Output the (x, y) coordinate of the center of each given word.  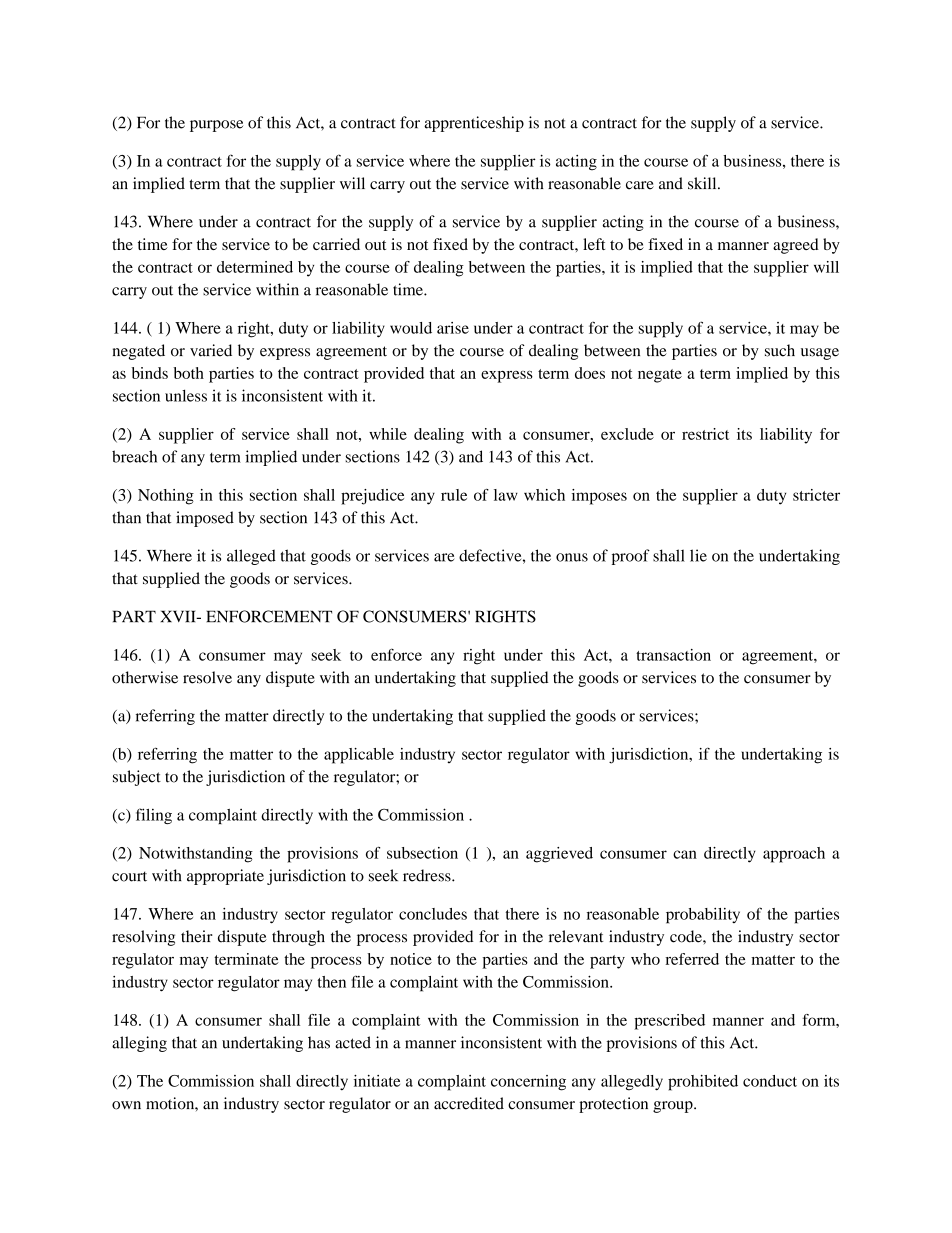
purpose (216, 126)
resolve (207, 677)
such (780, 350)
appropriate (225, 877)
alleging (139, 1044)
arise (453, 328)
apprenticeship (474, 124)
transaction (673, 655)
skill (703, 183)
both (188, 373)
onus (572, 557)
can (685, 854)
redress (428, 875)
